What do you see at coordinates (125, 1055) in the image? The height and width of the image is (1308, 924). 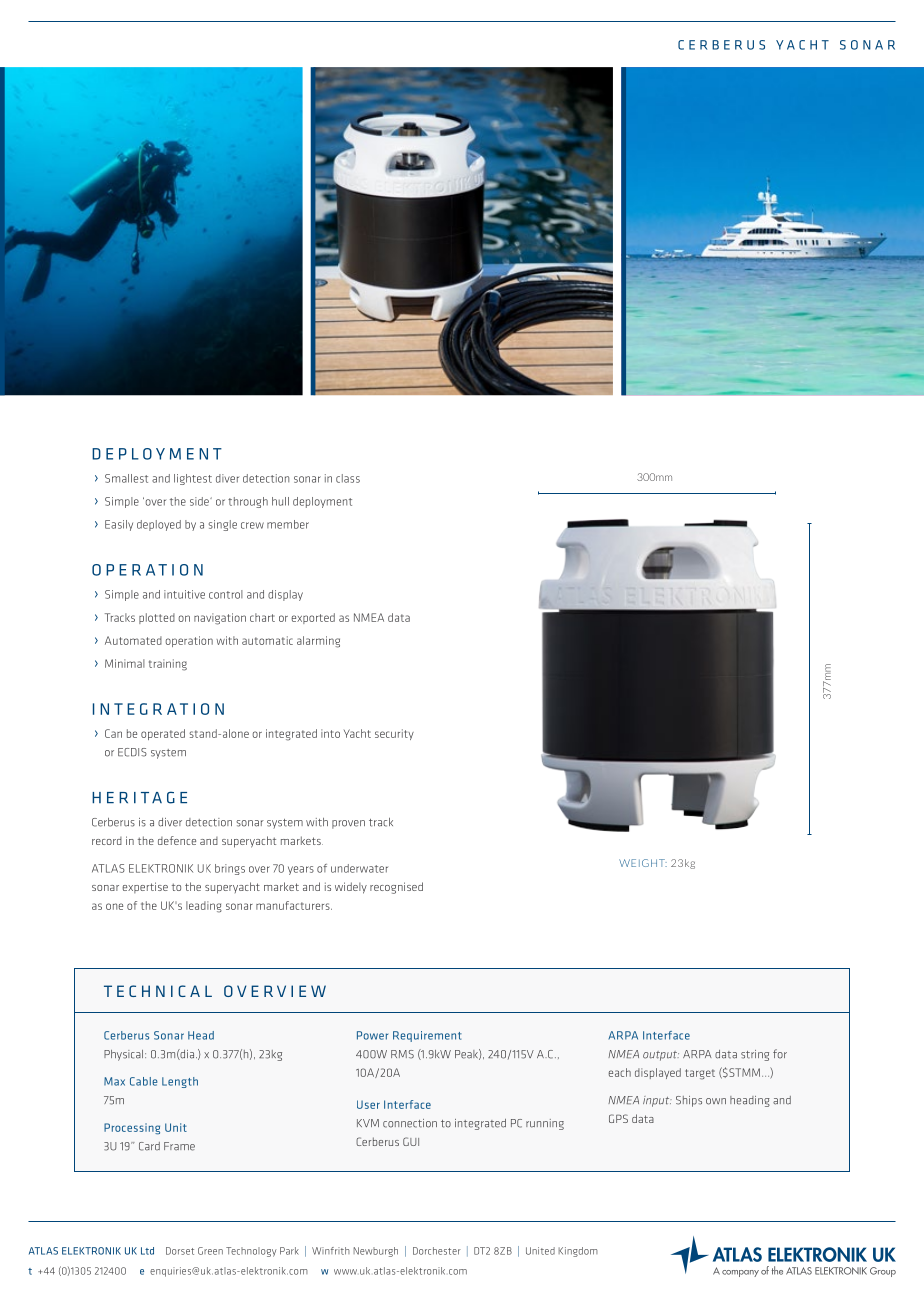 I see `Physical` at bounding box center [125, 1055].
